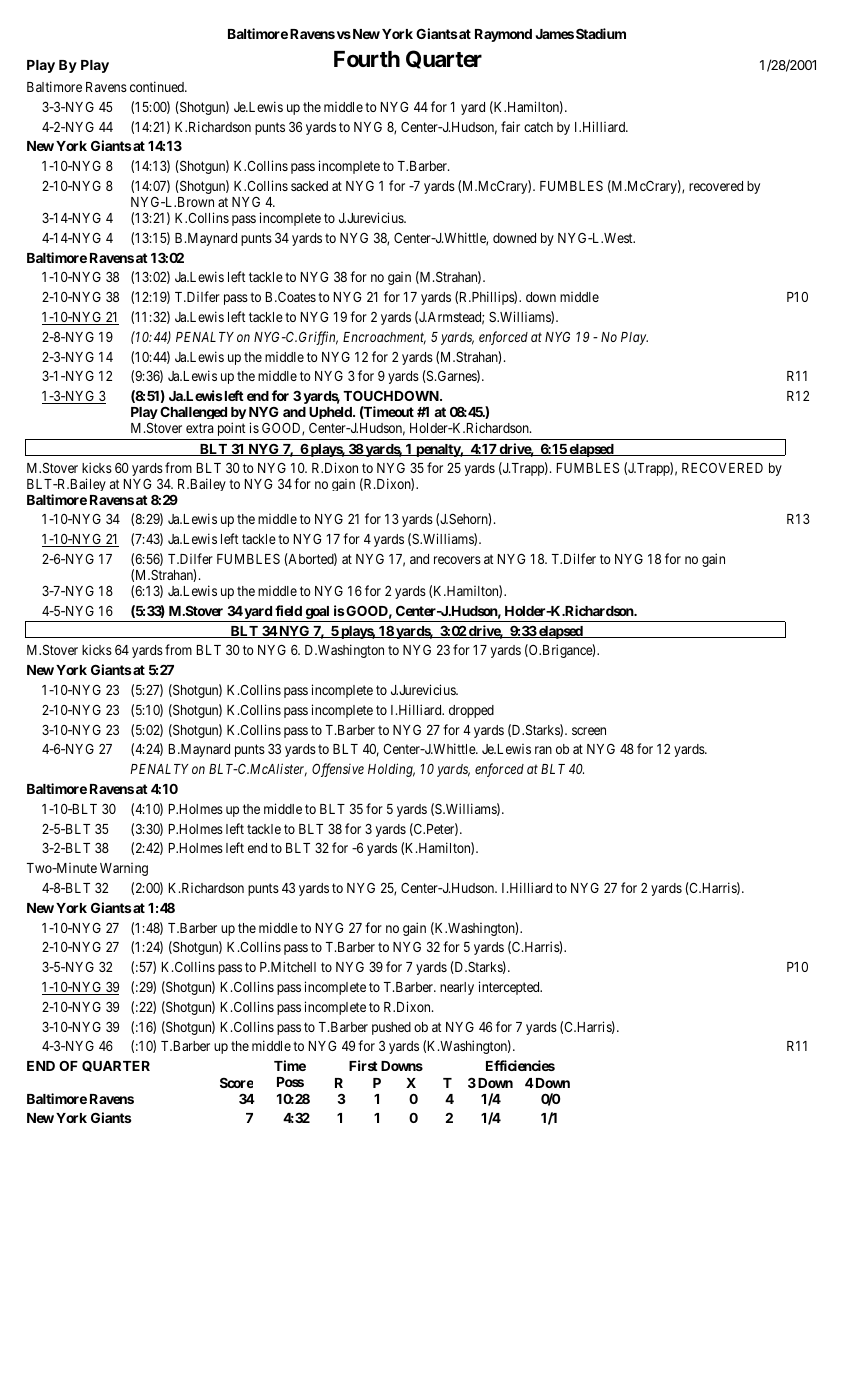 This image has width=849, height=1400. I want to click on Offensive, so click(338, 770).
